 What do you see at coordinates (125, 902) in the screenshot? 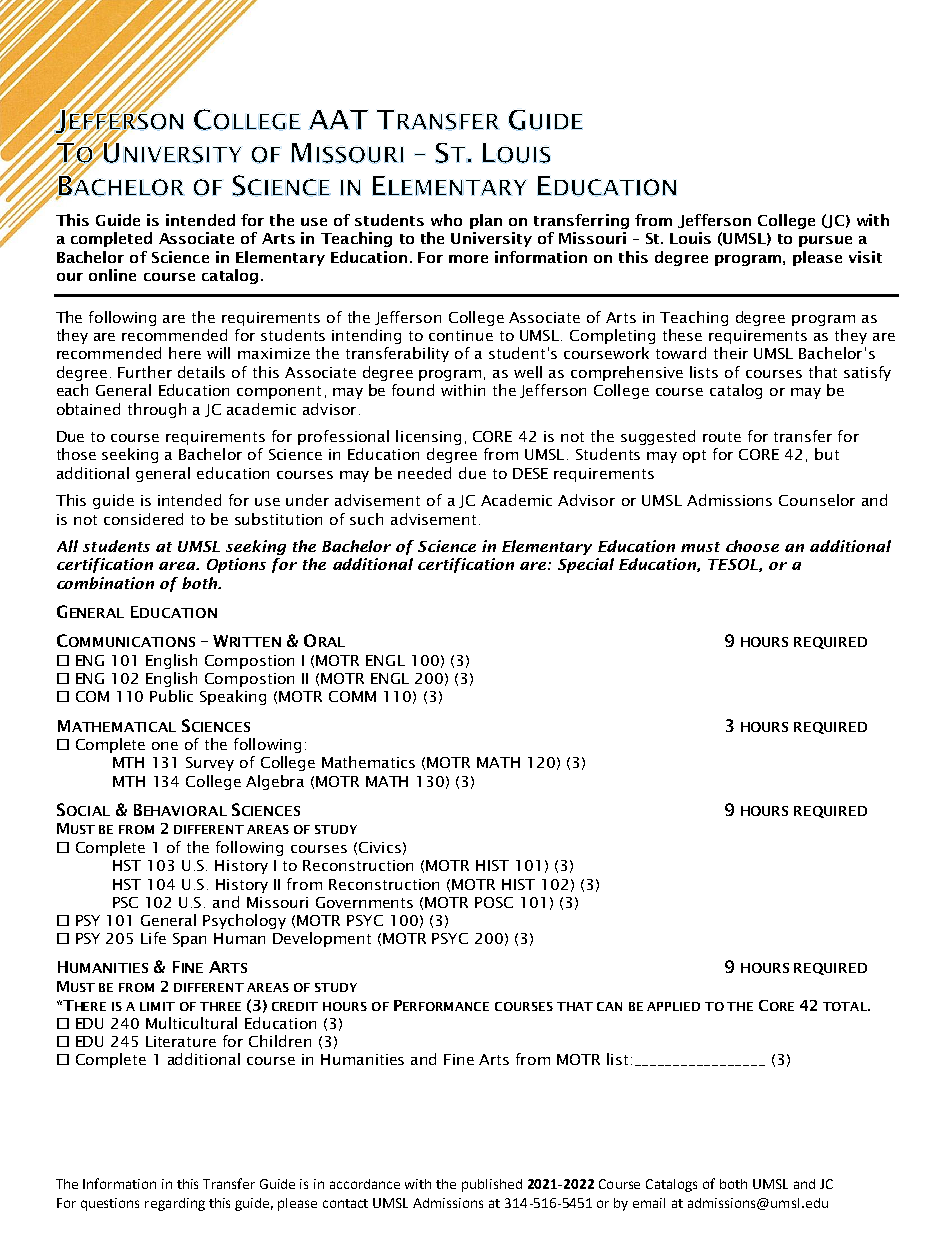
I see `PSC` at bounding box center [125, 902].
